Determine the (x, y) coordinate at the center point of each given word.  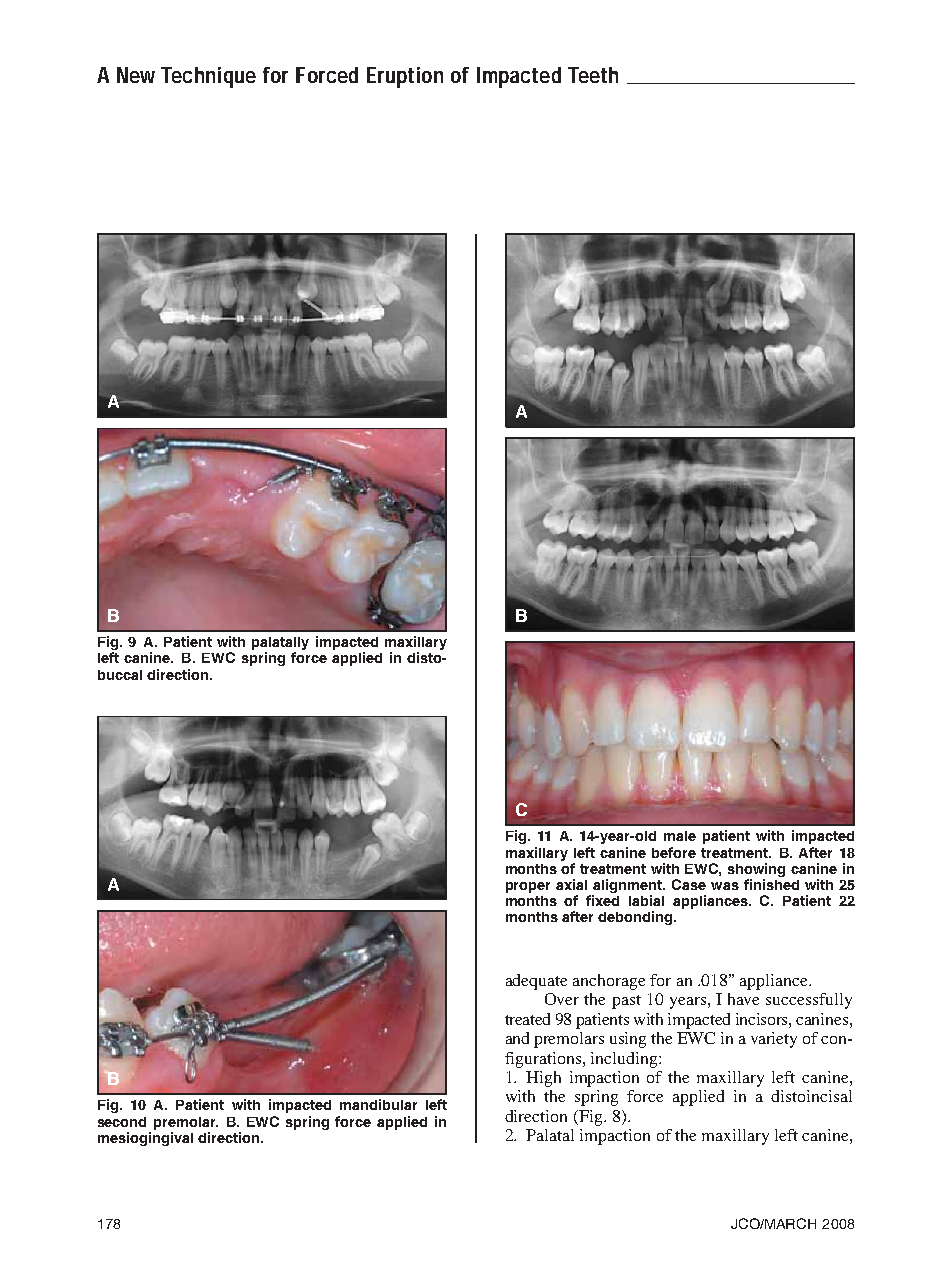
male (680, 836)
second (122, 1122)
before (674, 852)
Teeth (593, 75)
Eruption (405, 77)
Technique (208, 77)
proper (528, 887)
